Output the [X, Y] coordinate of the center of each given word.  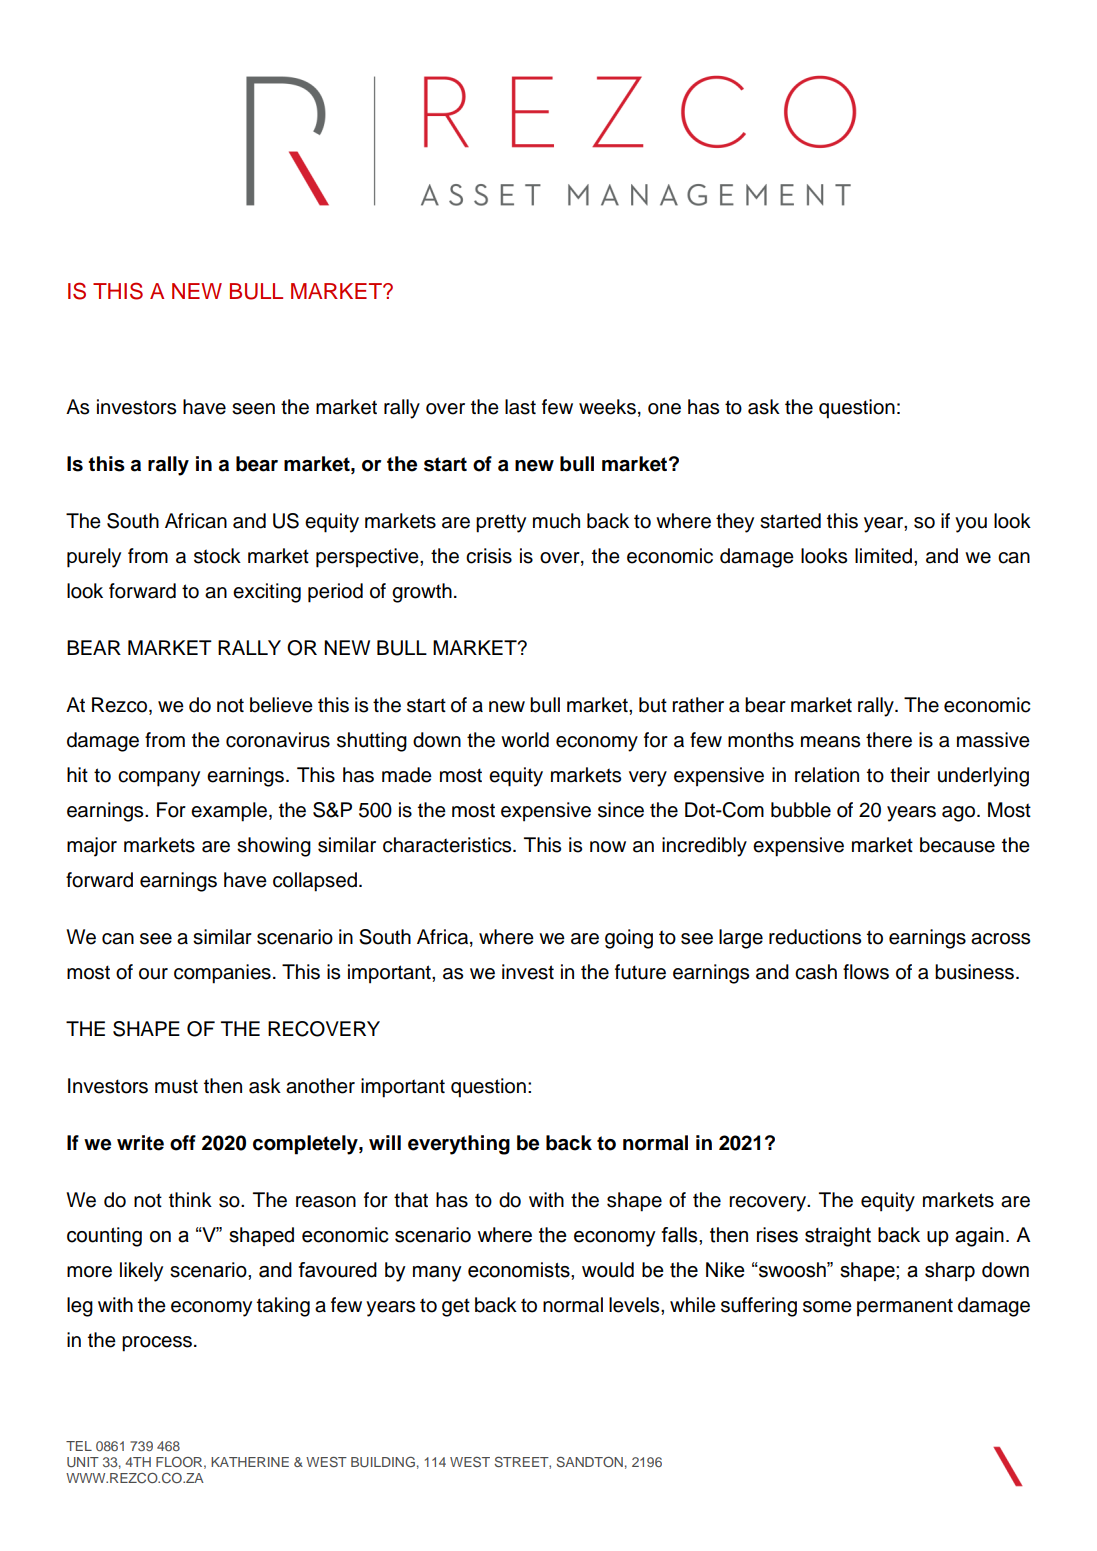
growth [422, 593]
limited [883, 556]
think [190, 1199]
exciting [267, 593]
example [229, 812]
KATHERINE [250, 1462]
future [640, 972]
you [971, 525]
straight [838, 1237]
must [176, 1086]
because [957, 845]
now [608, 847]
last [520, 407]
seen [253, 409]
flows [866, 972]
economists [520, 1270]
